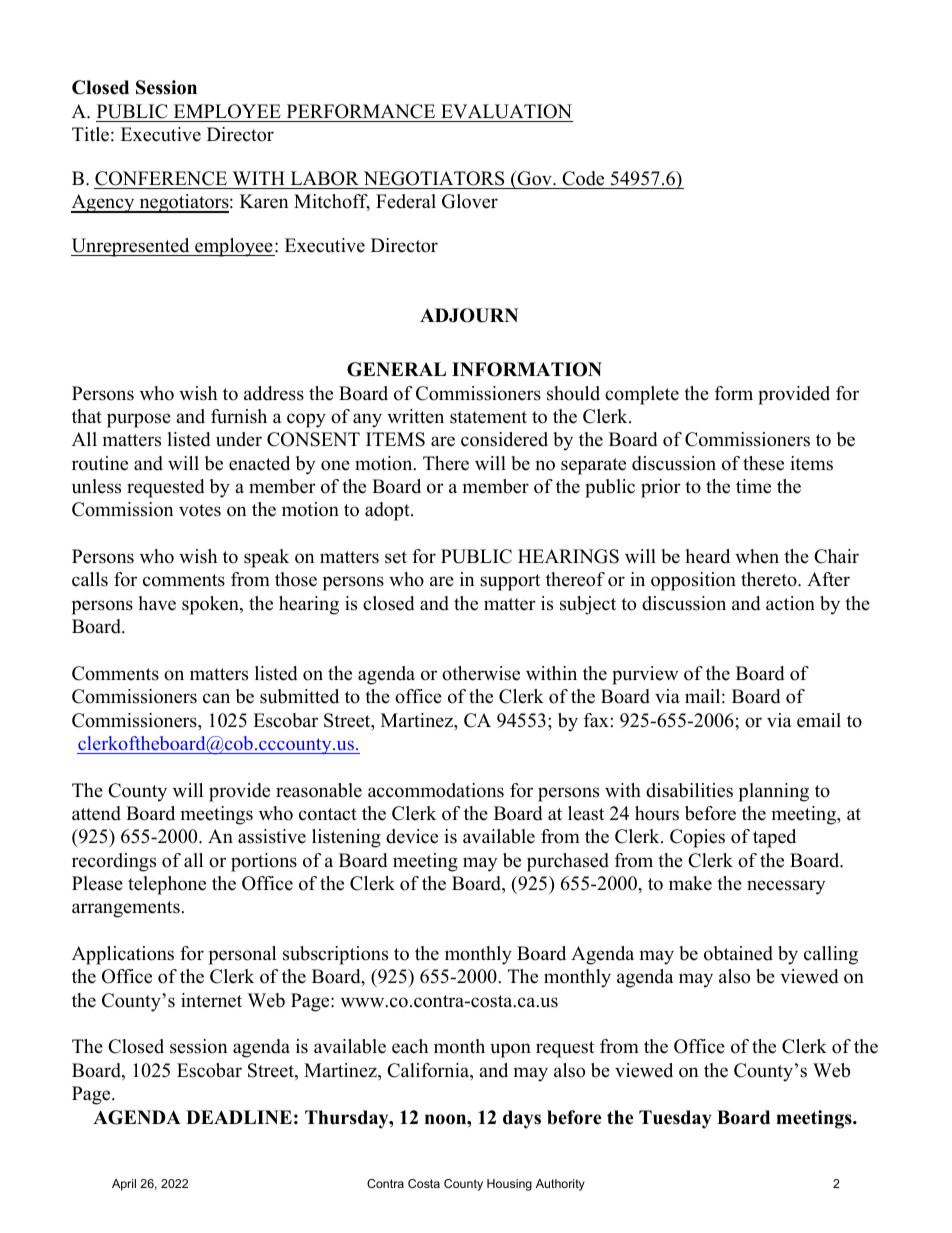  What do you see at coordinates (481, 673) in the screenshot?
I see `otherwise` at bounding box center [481, 673].
